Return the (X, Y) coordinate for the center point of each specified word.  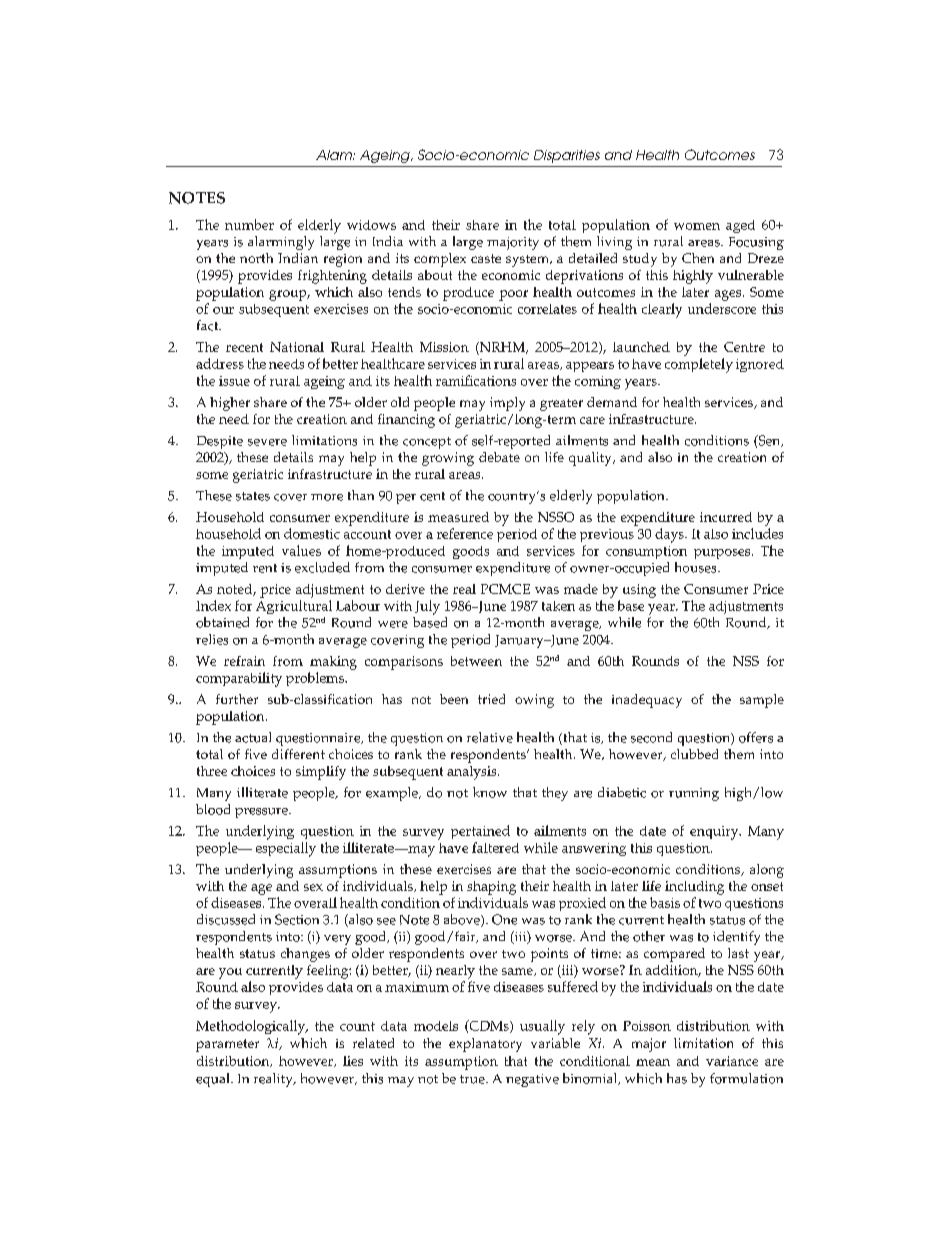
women (697, 226)
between (476, 661)
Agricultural (294, 607)
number (249, 224)
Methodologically (252, 1027)
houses (697, 567)
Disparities (567, 156)
